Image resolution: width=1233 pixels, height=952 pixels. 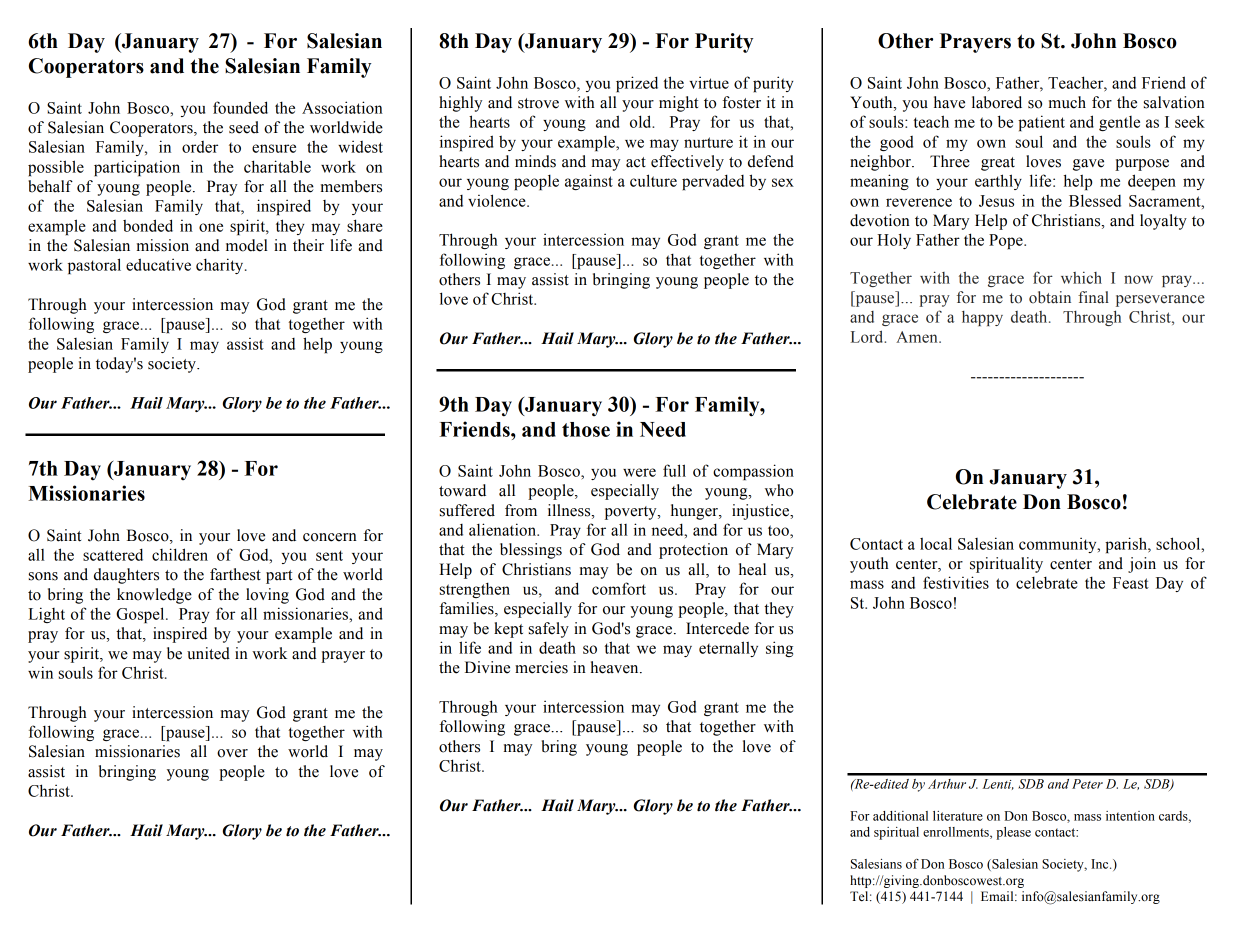 What do you see at coordinates (208, 653) in the screenshot?
I see `united` at bounding box center [208, 653].
